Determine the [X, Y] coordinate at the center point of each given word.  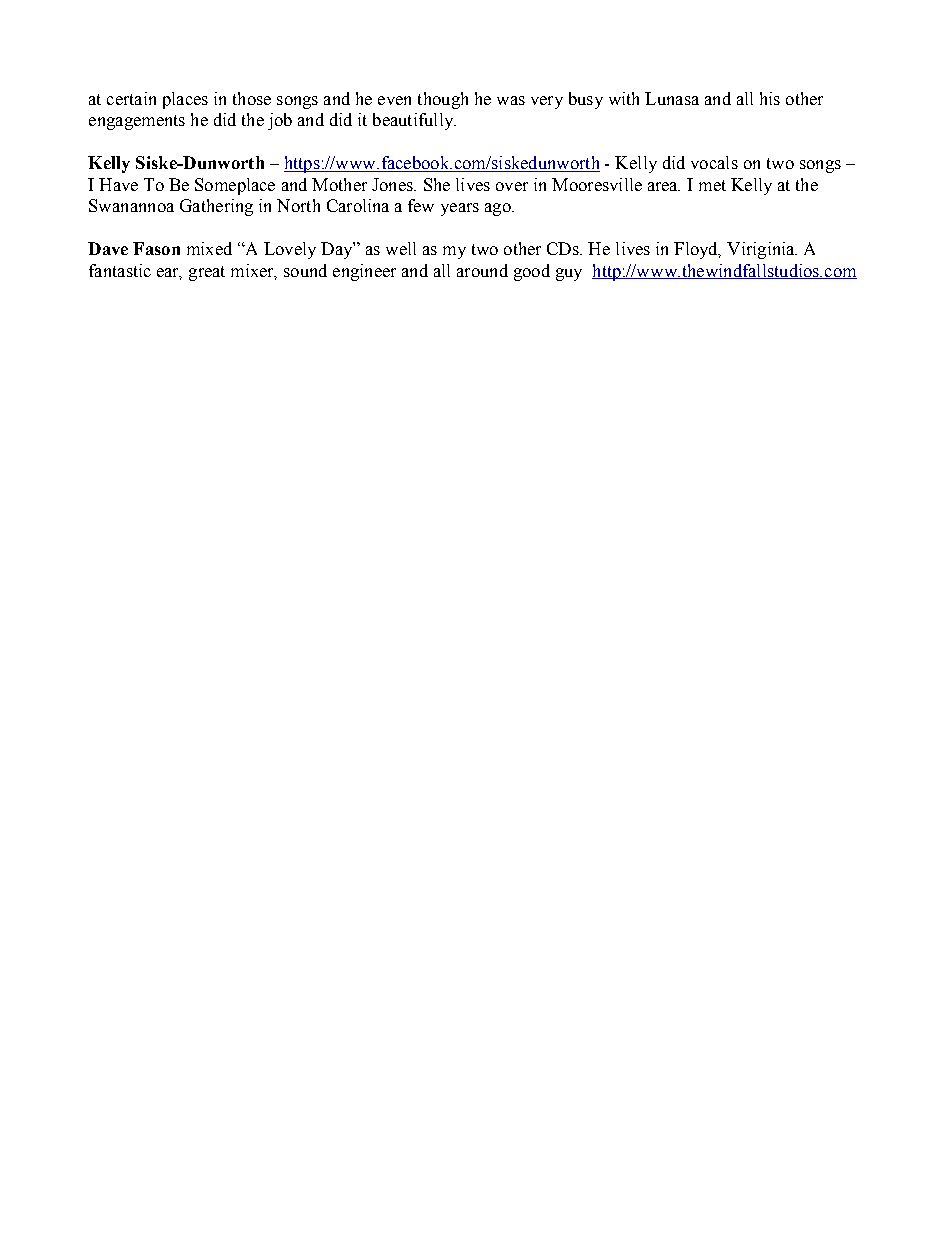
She [437, 184]
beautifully [414, 121]
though [443, 100]
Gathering [216, 207]
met [712, 185]
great [207, 273]
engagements [137, 122]
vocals [714, 162]
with [624, 98]
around [482, 270]
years [460, 209]
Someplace [235, 186]
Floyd [697, 250]
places [185, 100]
